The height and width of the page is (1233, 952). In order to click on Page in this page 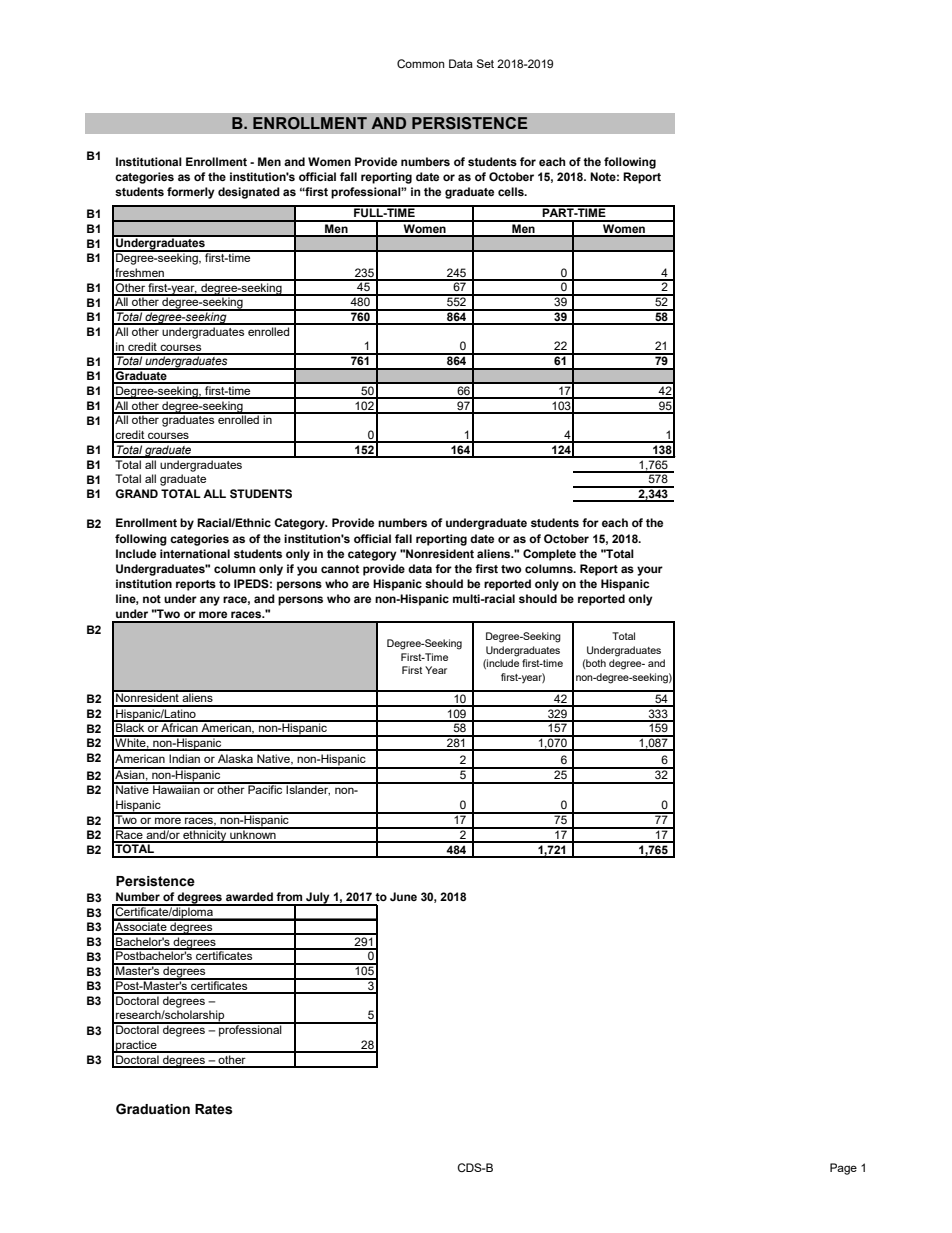, I will do `click(843, 1169)`.
